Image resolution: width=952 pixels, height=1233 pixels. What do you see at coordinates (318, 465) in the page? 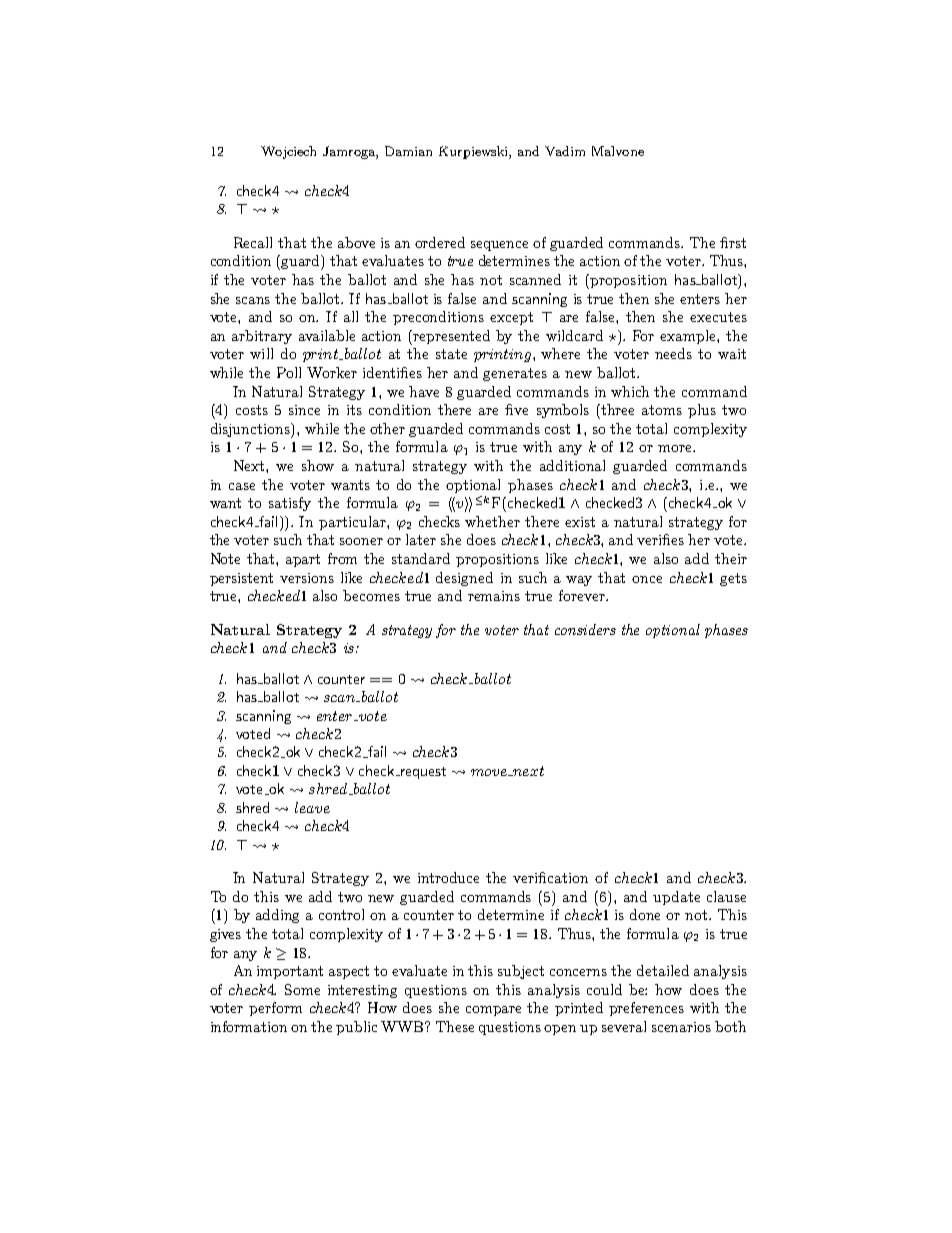
I see `show` at bounding box center [318, 465].
